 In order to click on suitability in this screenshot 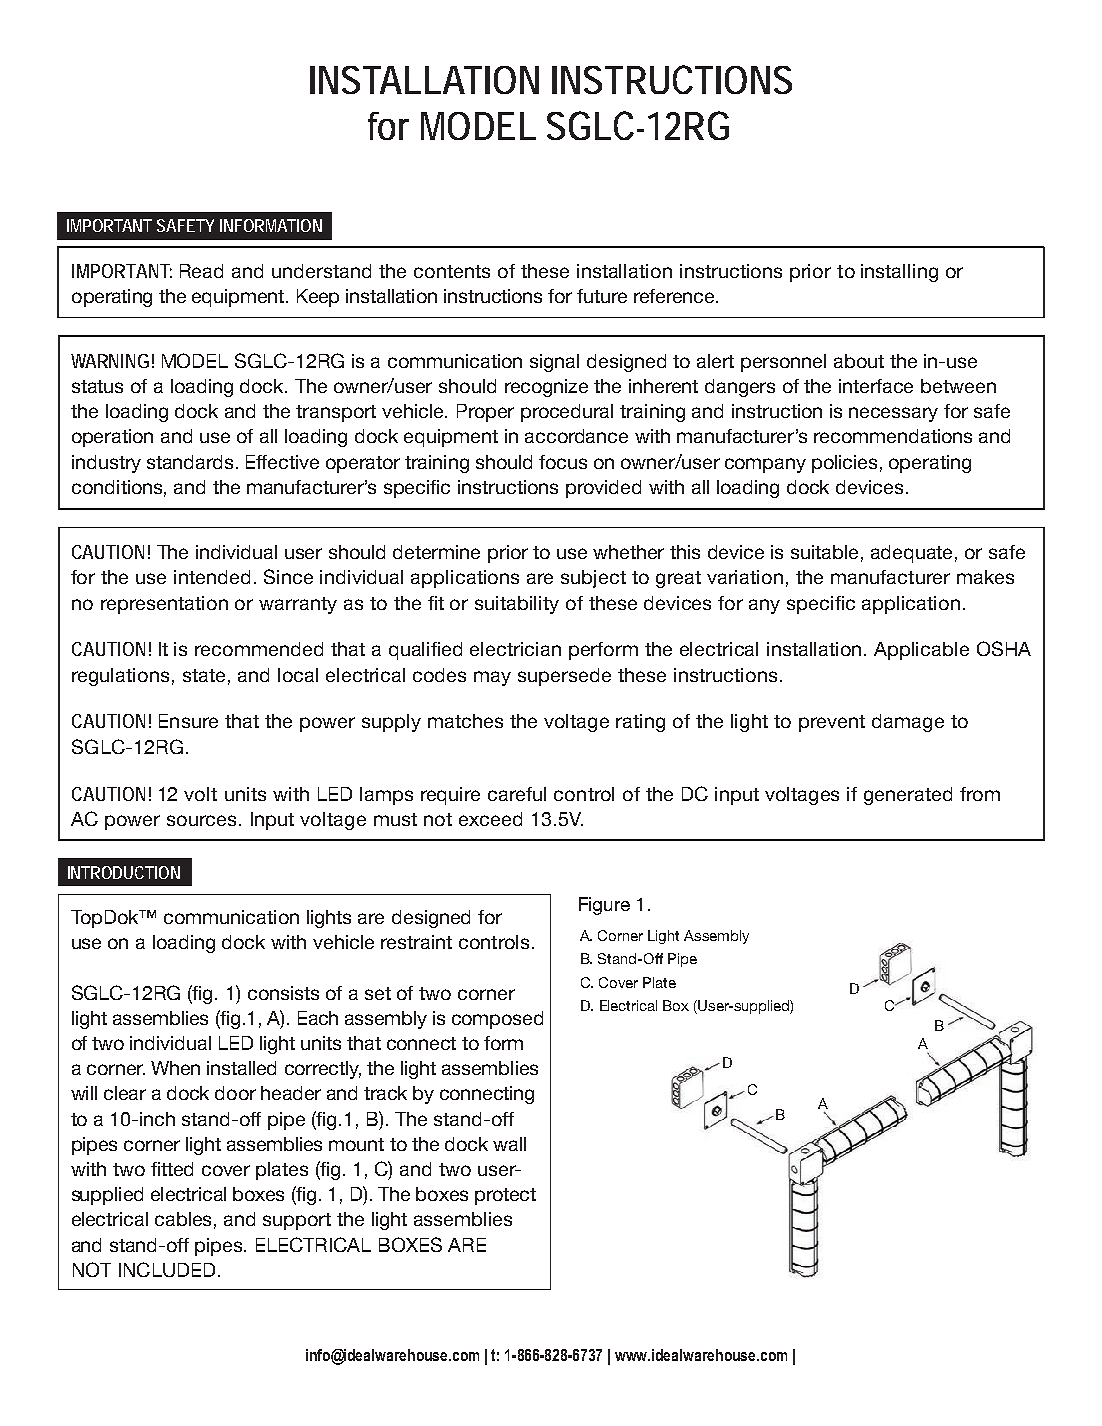, I will do `click(517, 605)`.
